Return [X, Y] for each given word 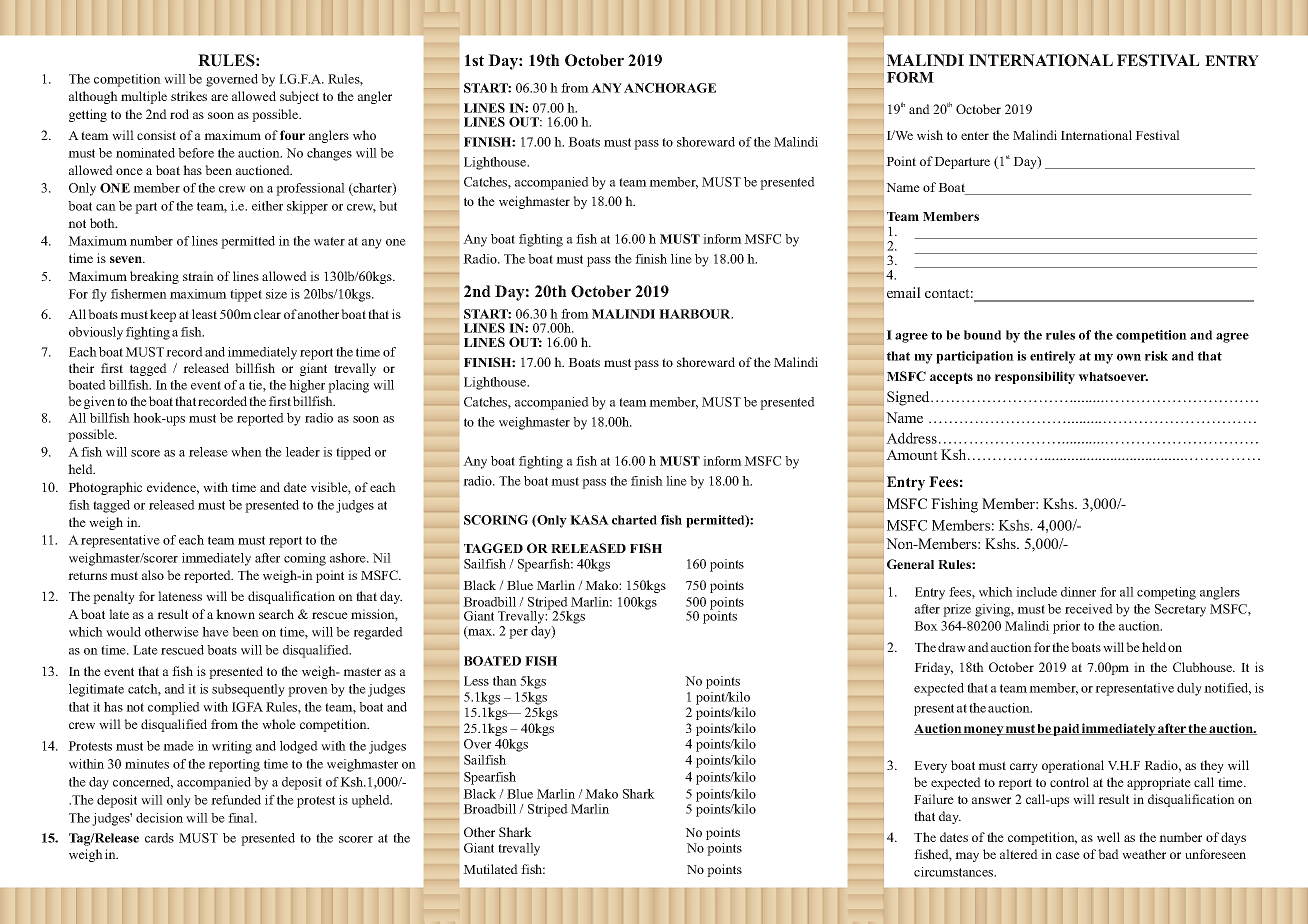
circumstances [955, 872]
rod [179, 114]
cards [159, 838]
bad [1108, 854]
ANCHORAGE [670, 88]
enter [975, 135]
